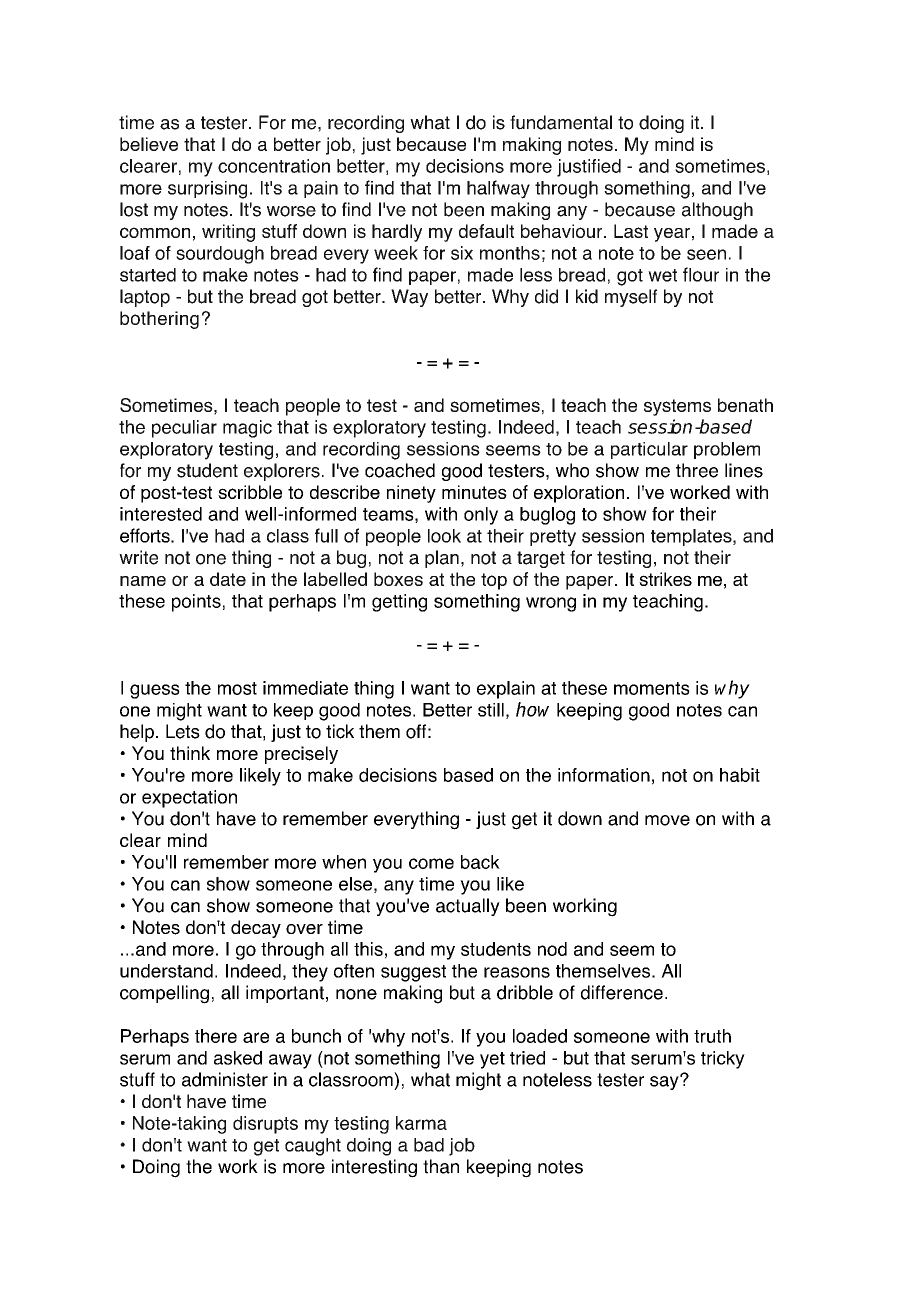 This screenshot has height=1308, width=924. Describe the element at coordinates (723, 1060) in the screenshot. I see `tricky` at that location.
